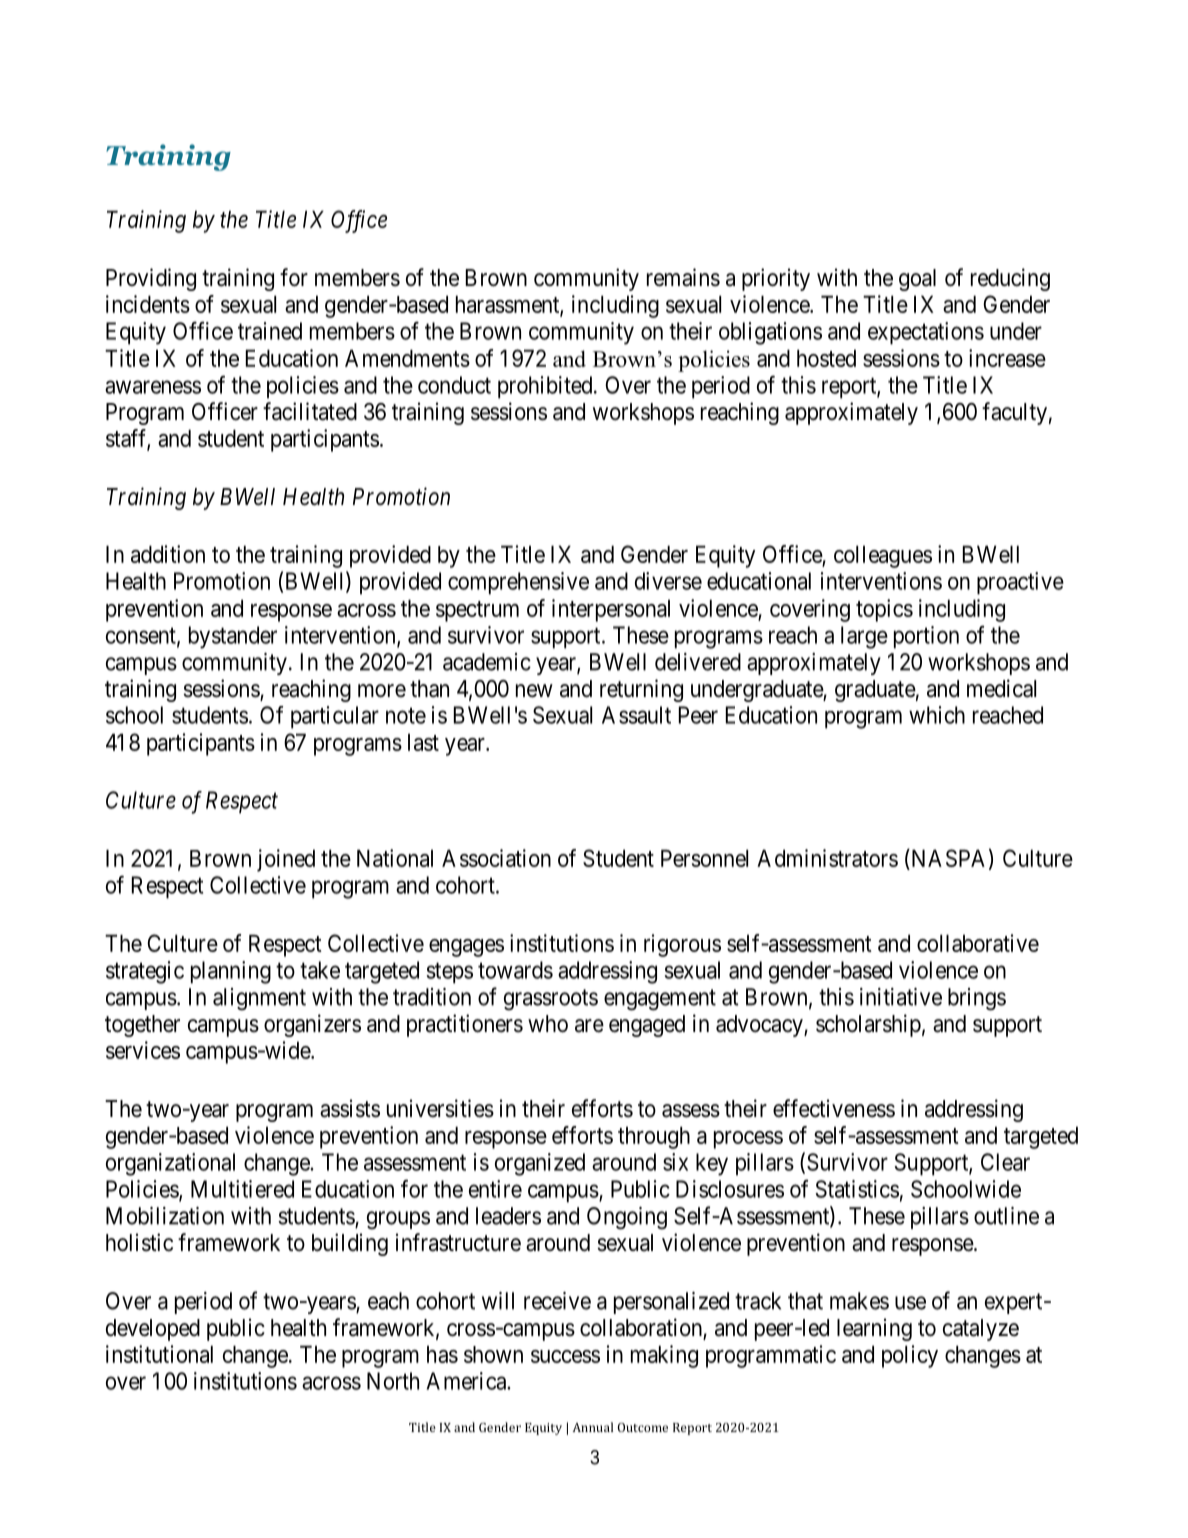  I want to click on institutional, so click(159, 1354).
